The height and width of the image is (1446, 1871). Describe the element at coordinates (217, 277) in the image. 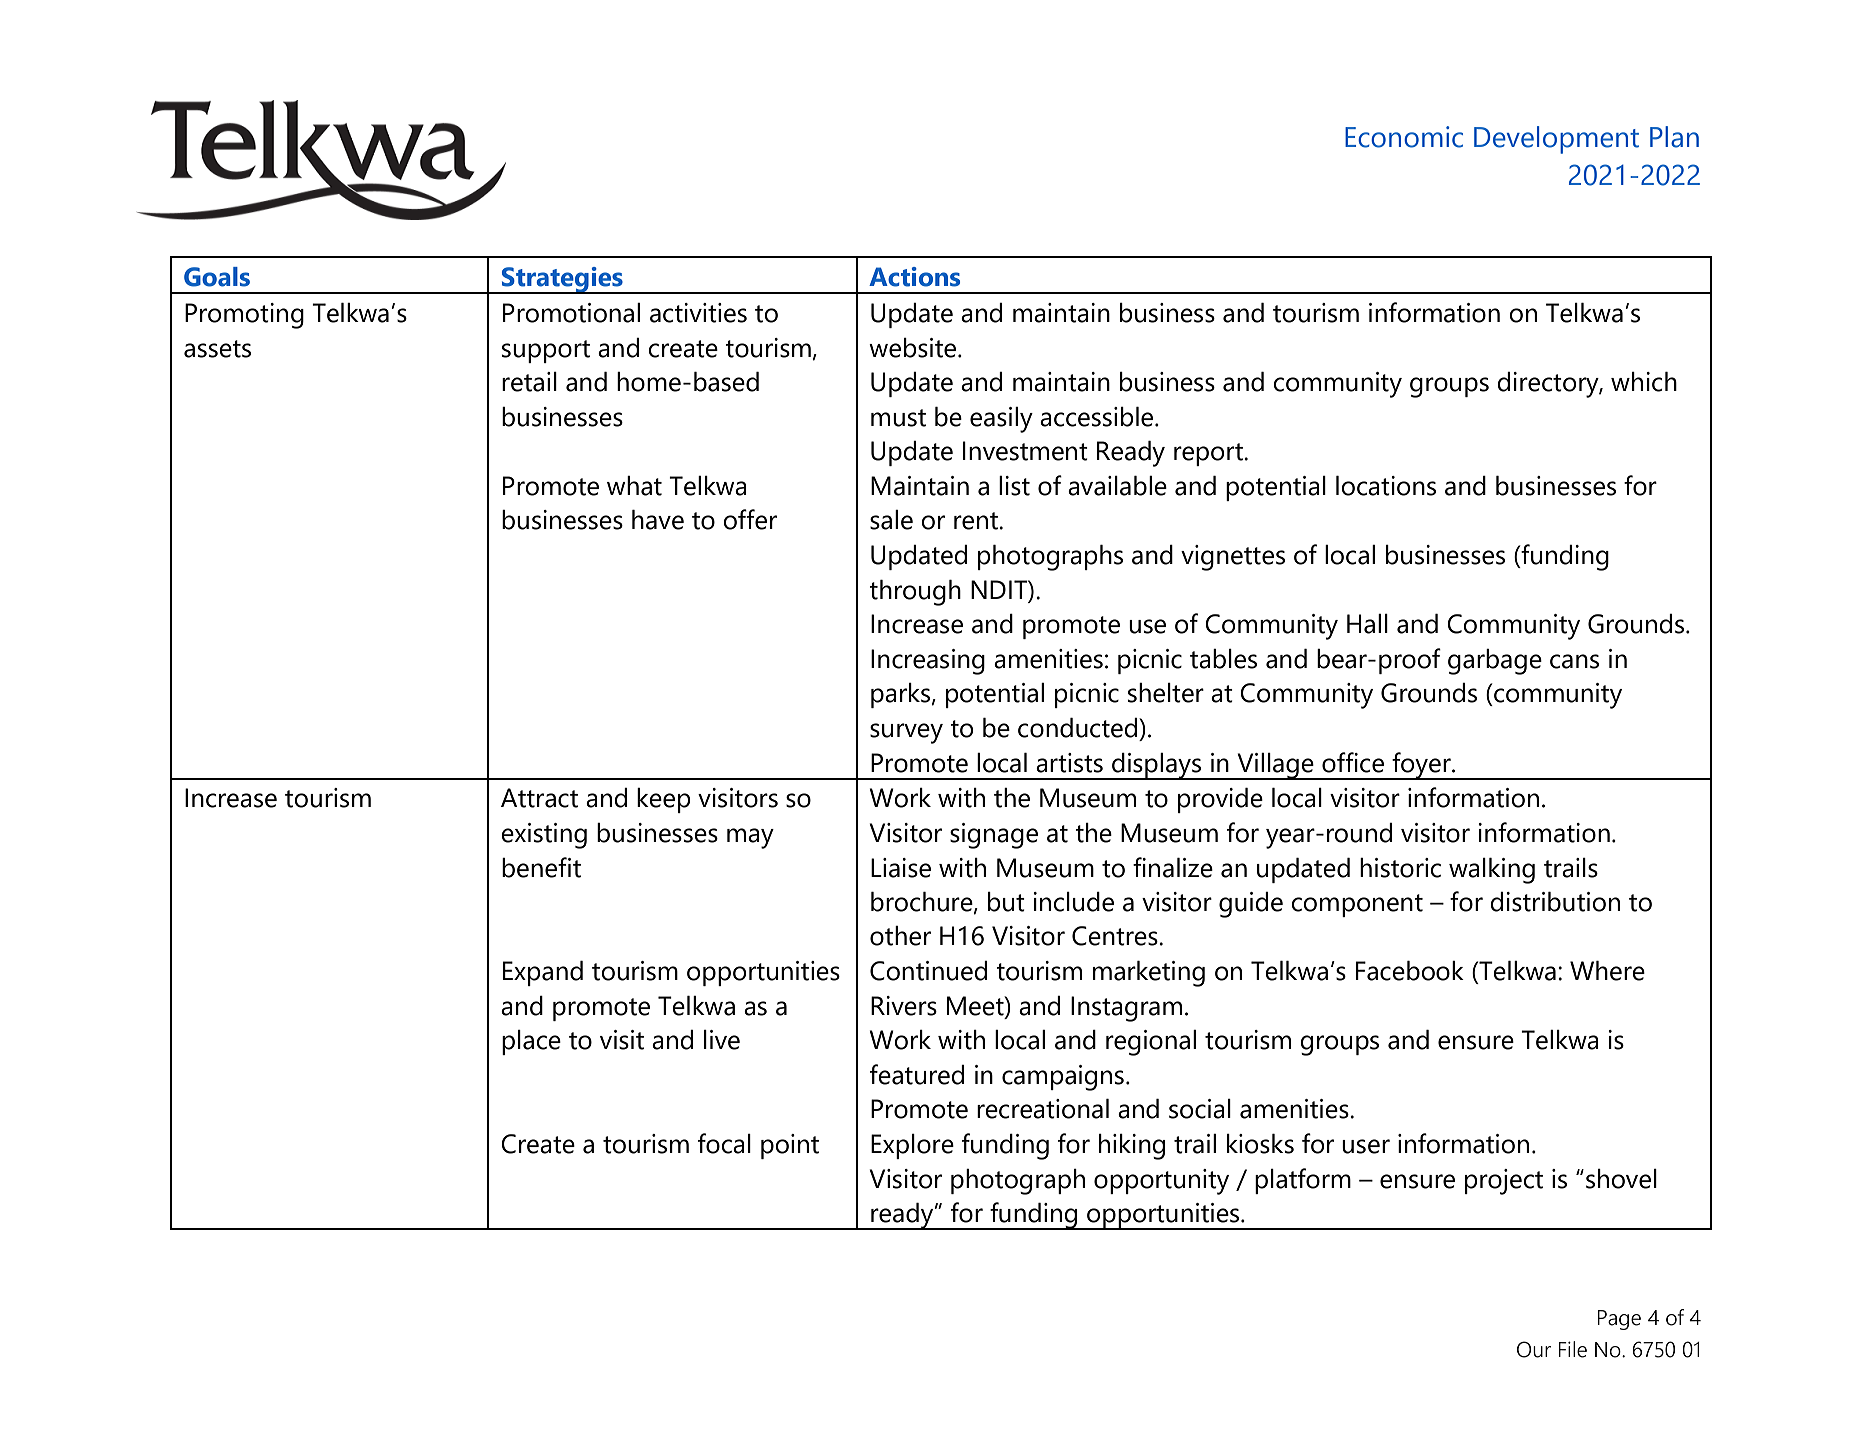

I see `Goals` at that location.
